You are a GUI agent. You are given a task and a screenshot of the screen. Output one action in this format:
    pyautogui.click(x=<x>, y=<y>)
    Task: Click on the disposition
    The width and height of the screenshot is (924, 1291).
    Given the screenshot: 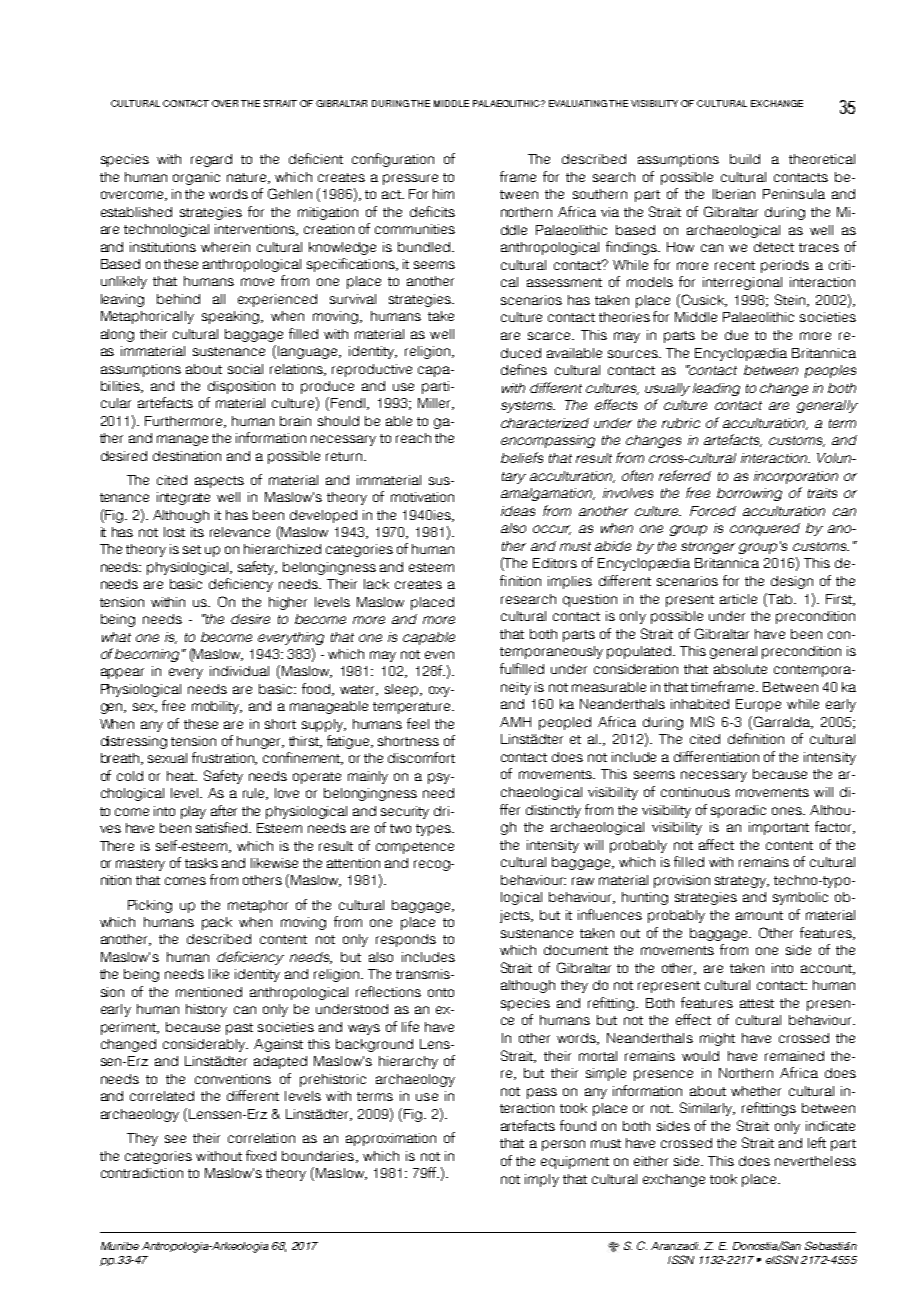 What is the action you would take?
    pyautogui.click(x=241, y=387)
